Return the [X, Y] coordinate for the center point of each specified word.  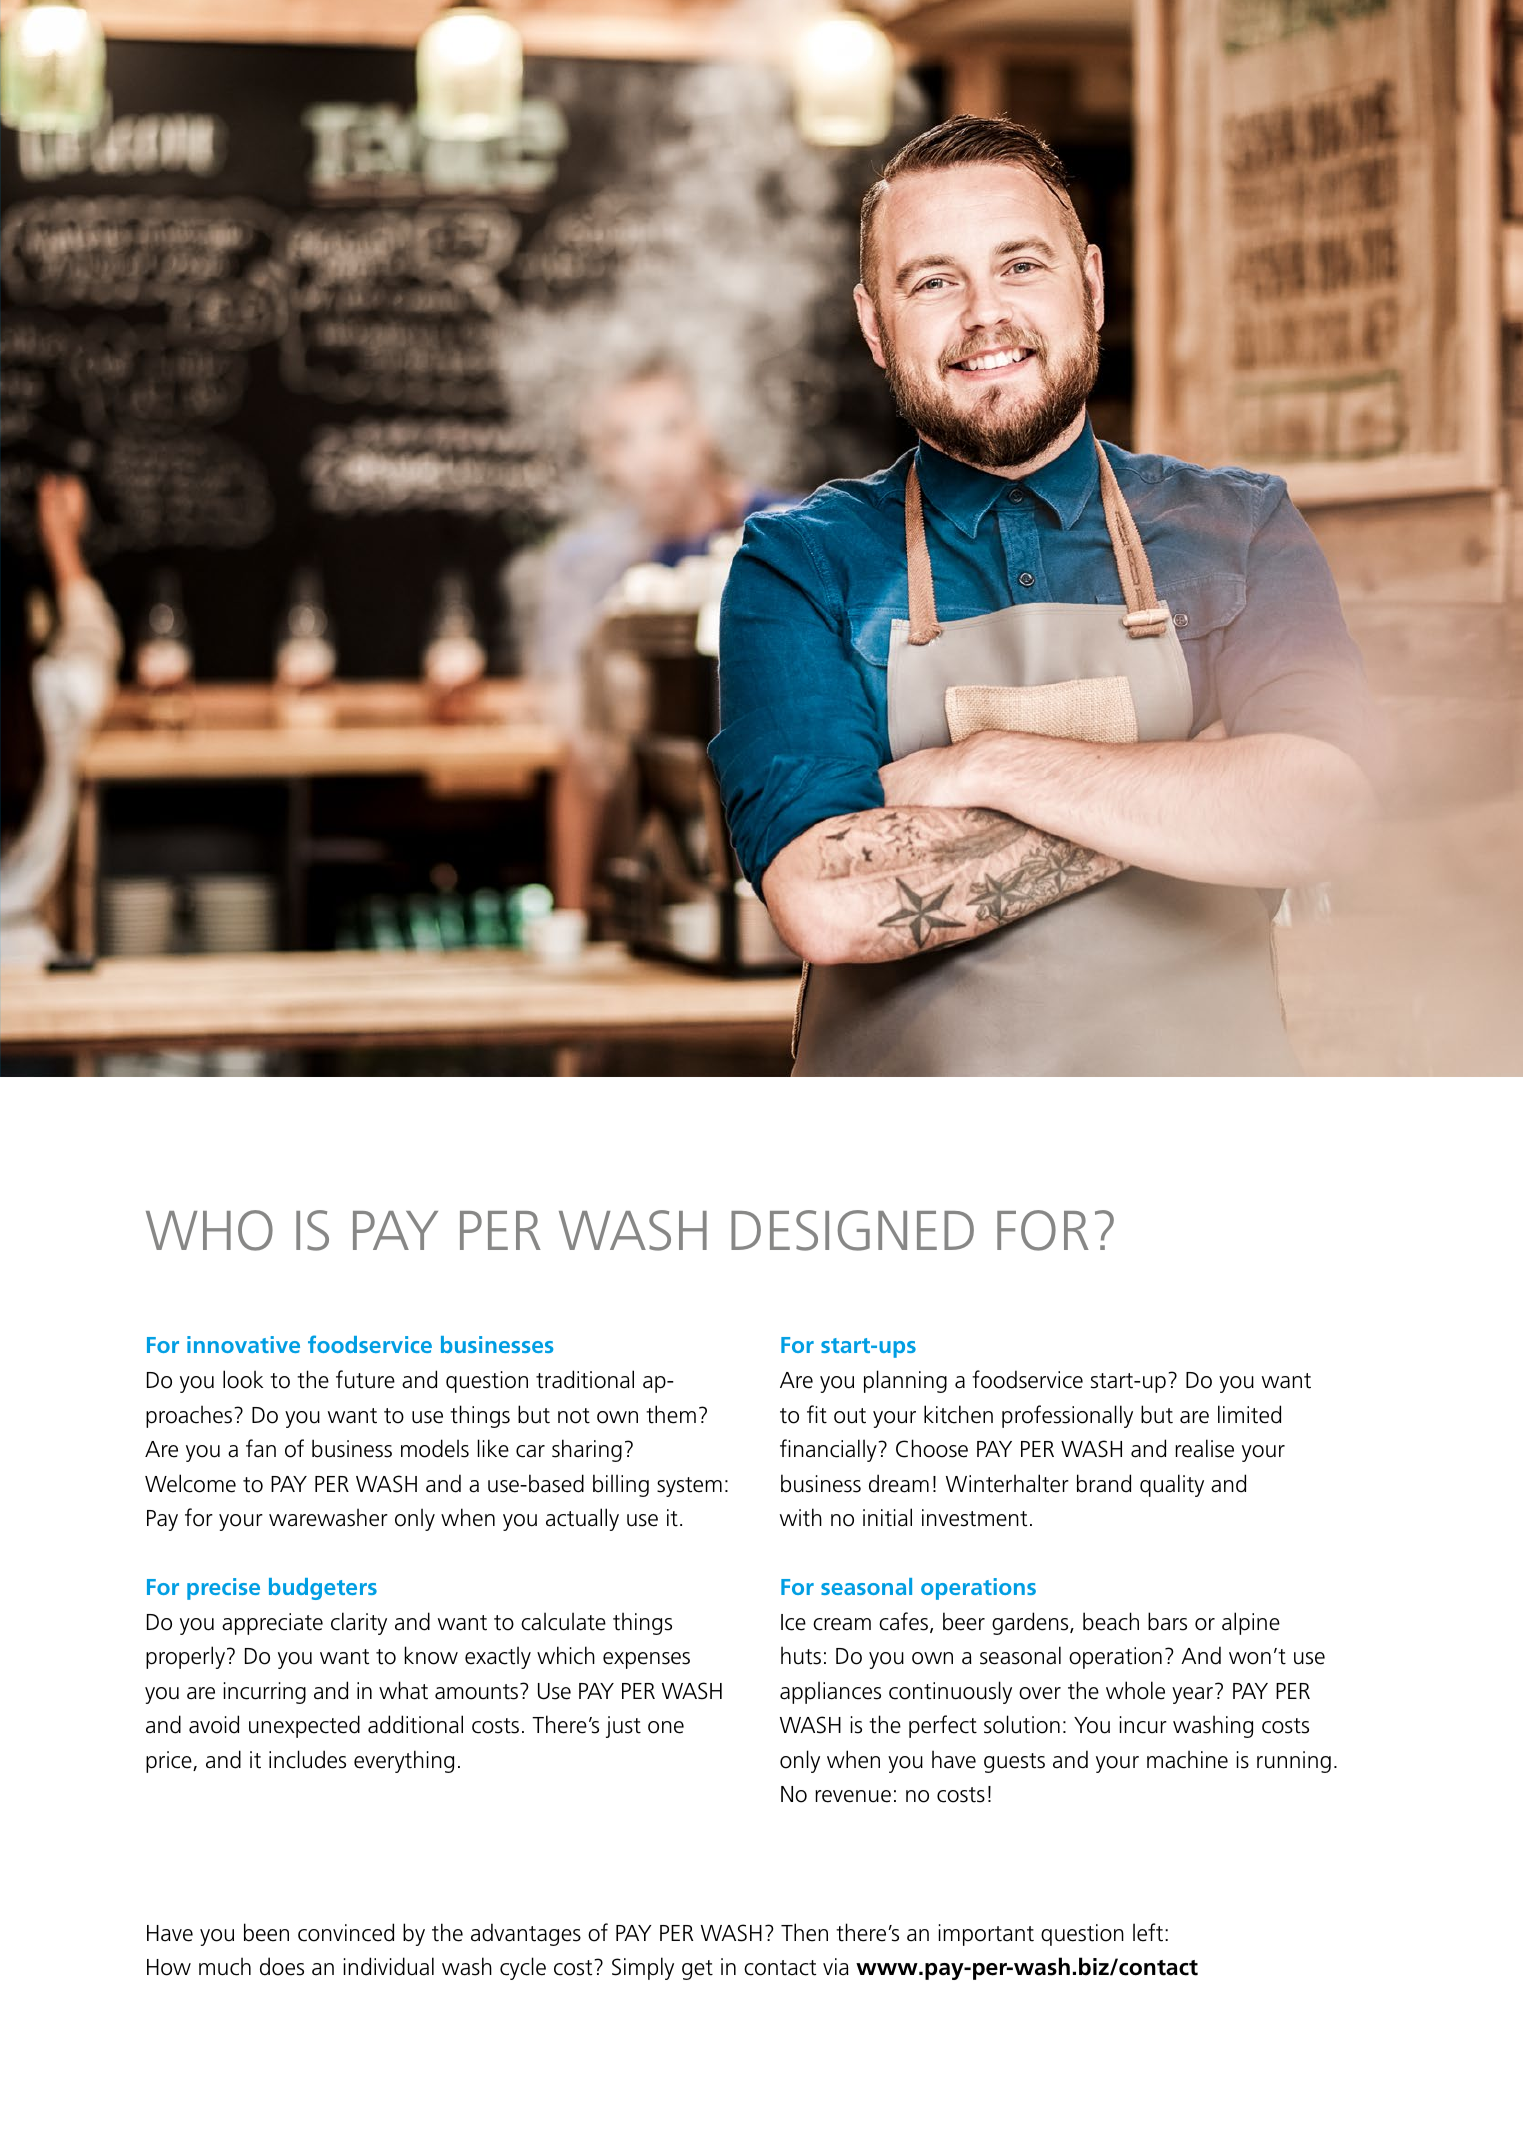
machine [1187, 1759]
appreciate [272, 1624]
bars [1167, 1621]
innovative [243, 1344]
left [1149, 1932]
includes [307, 1759]
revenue [853, 1796]
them [671, 1414]
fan [261, 1448]
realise [1204, 1448]
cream [842, 1624]
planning [905, 1381]
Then [804, 1932]
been [266, 1932]
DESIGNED [852, 1230]
